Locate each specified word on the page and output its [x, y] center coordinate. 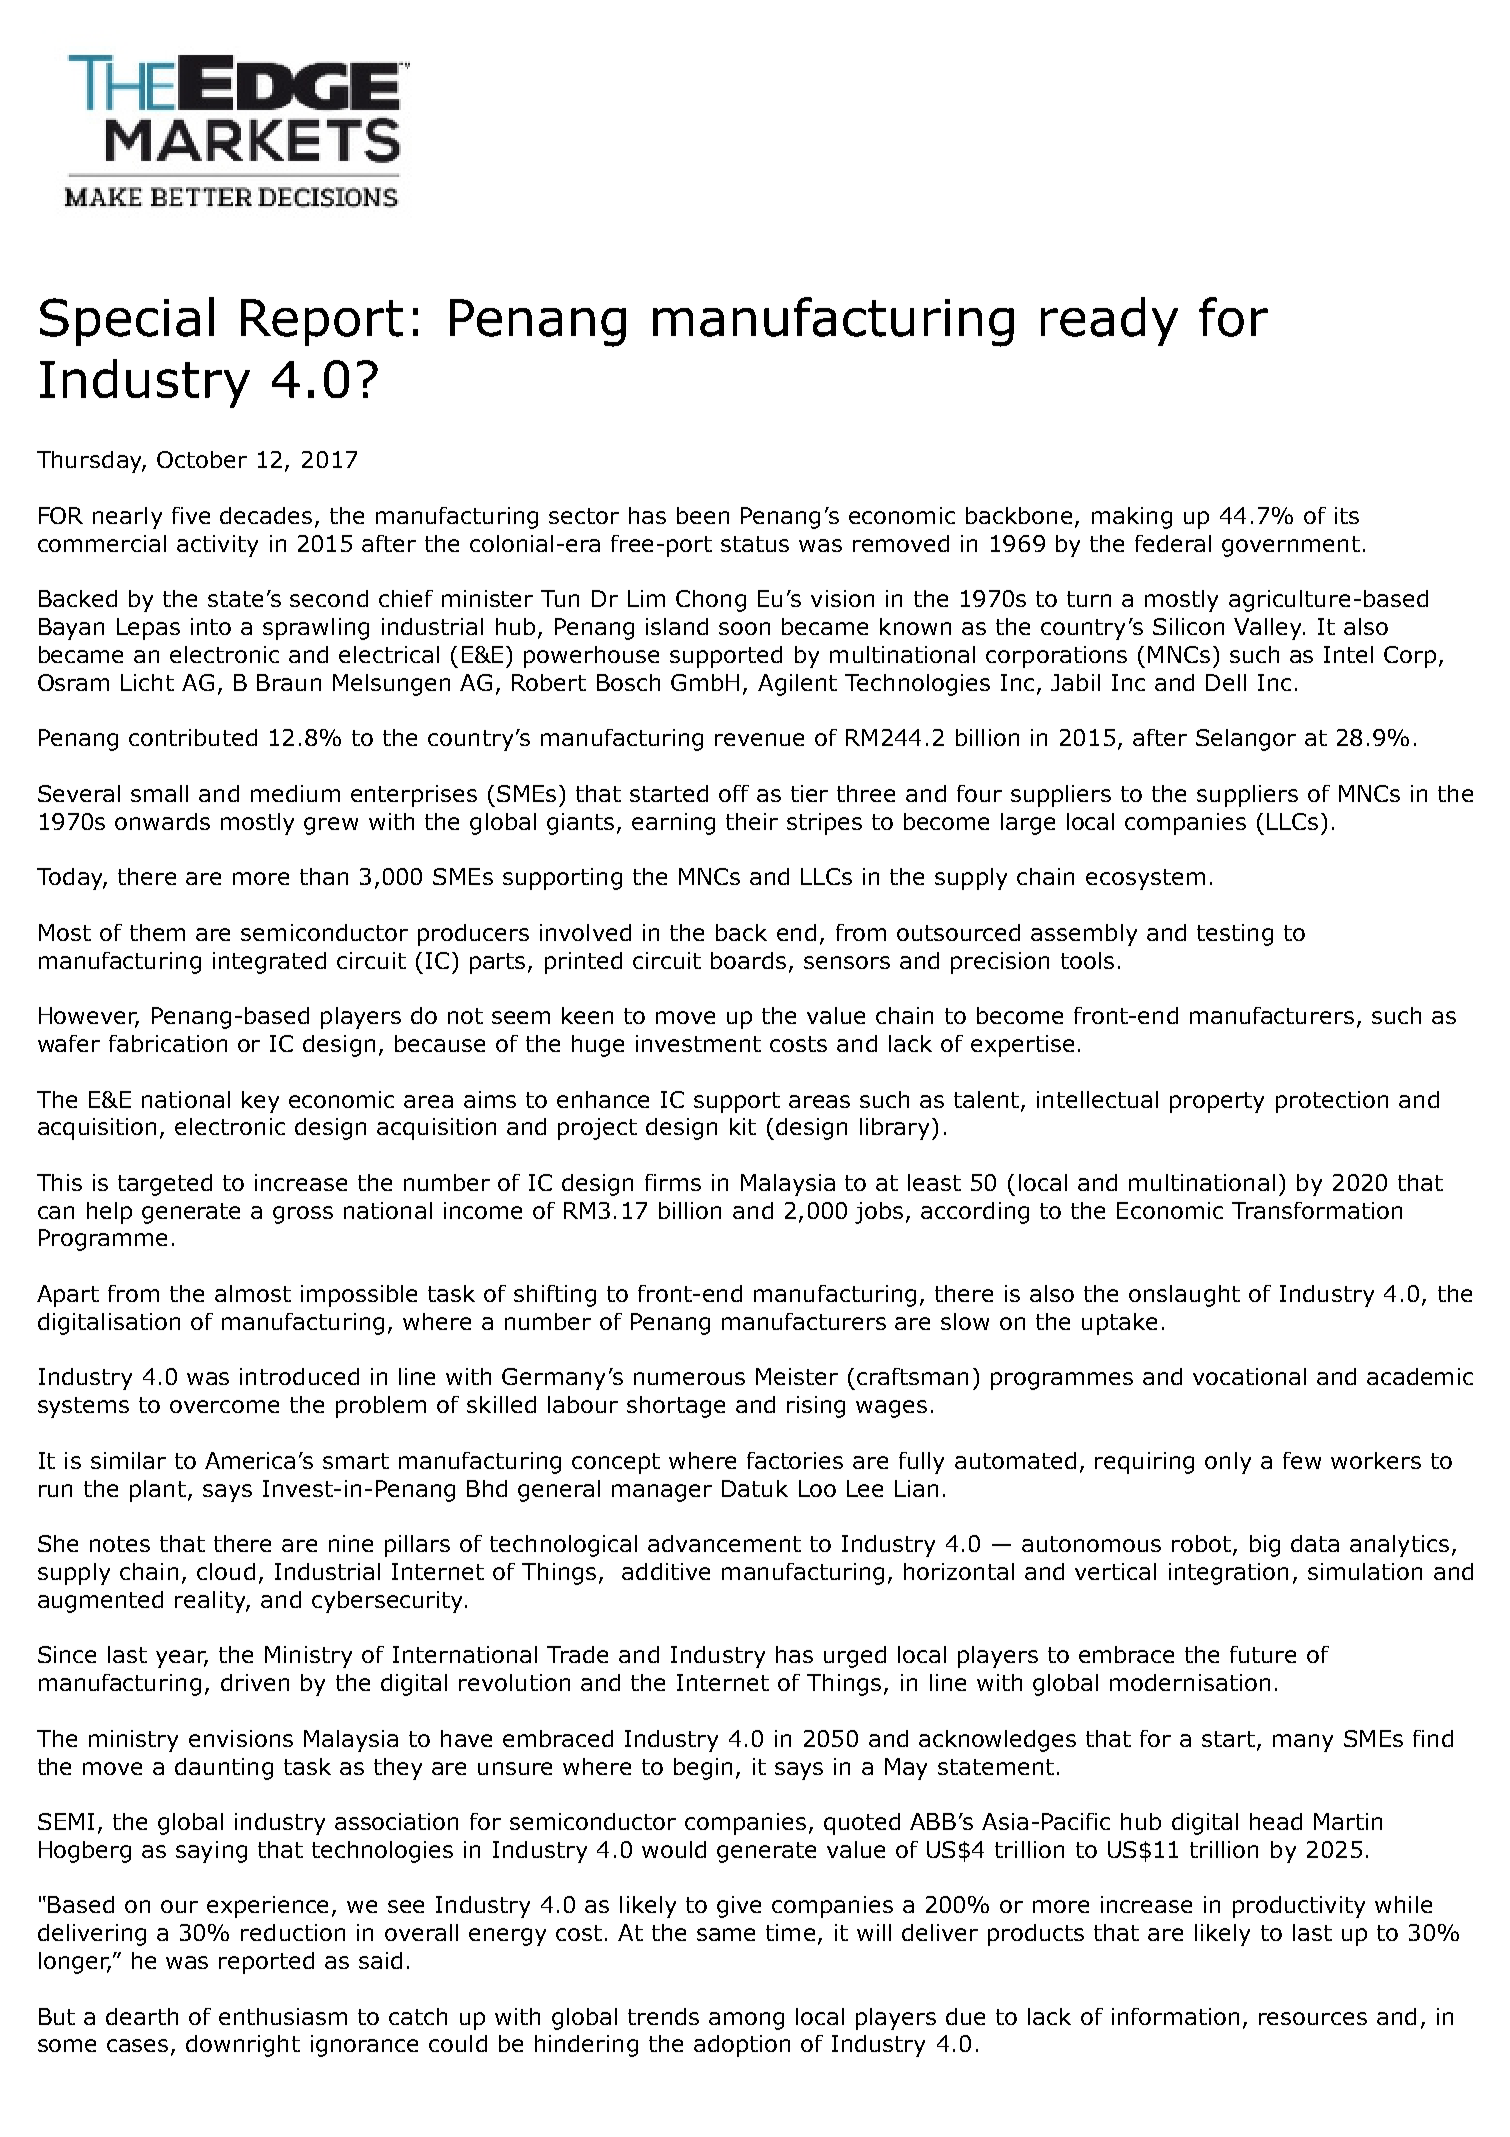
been [703, 515]
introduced [299, 1376]
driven [255, 1682]
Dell [1226, 682]
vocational [1249, 1376]
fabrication [168, 1043]
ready [1109, 321]
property [1217, 1102]
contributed [193, 737]
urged [855, 1657]
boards [748, 960]
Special [127, 321]
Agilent [797, 685]
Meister [797, 1376]
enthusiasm [283, 2016]
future [1263, 1654]
